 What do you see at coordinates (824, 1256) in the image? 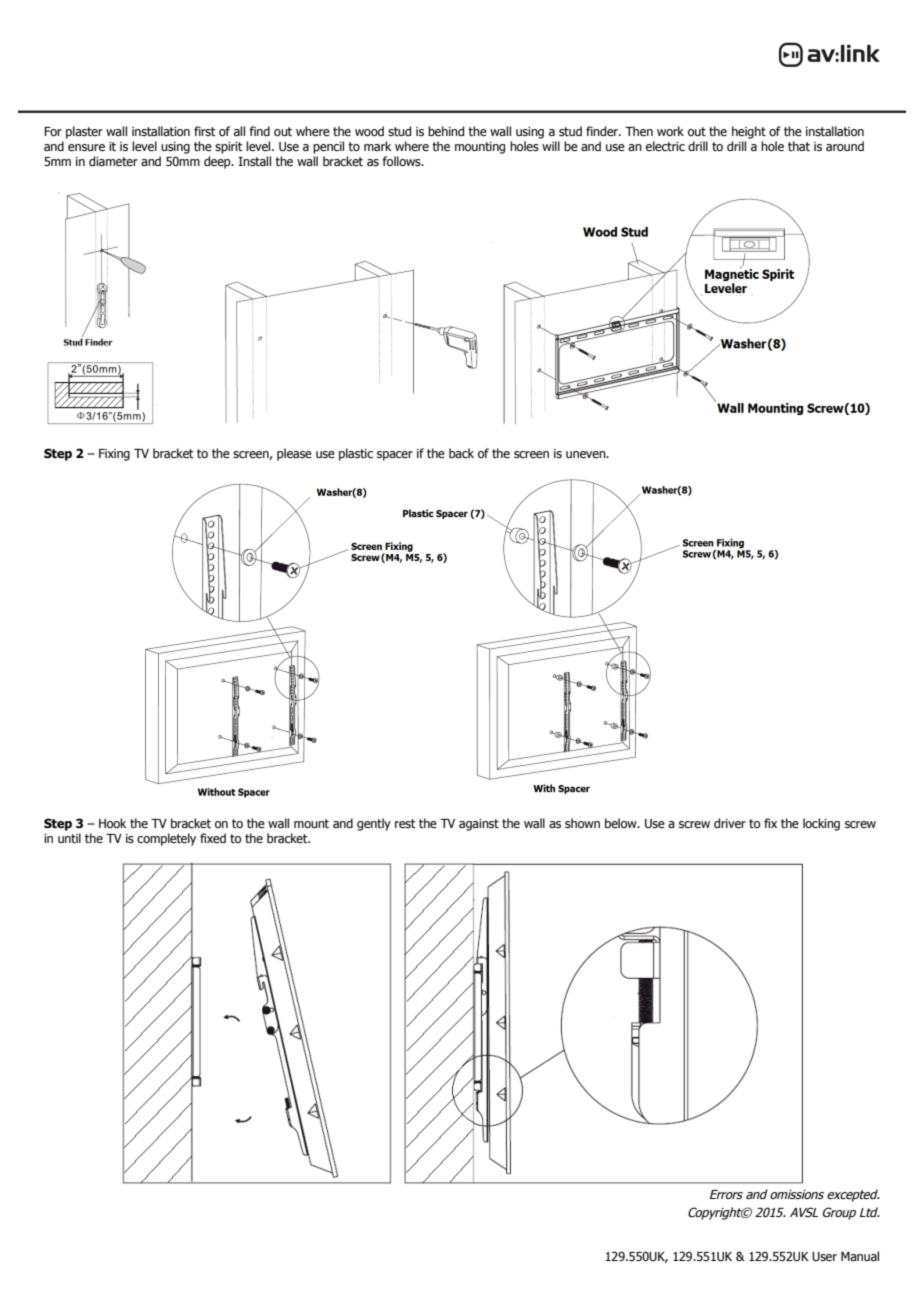
I see `User` at bounding box center [824, 1256].
